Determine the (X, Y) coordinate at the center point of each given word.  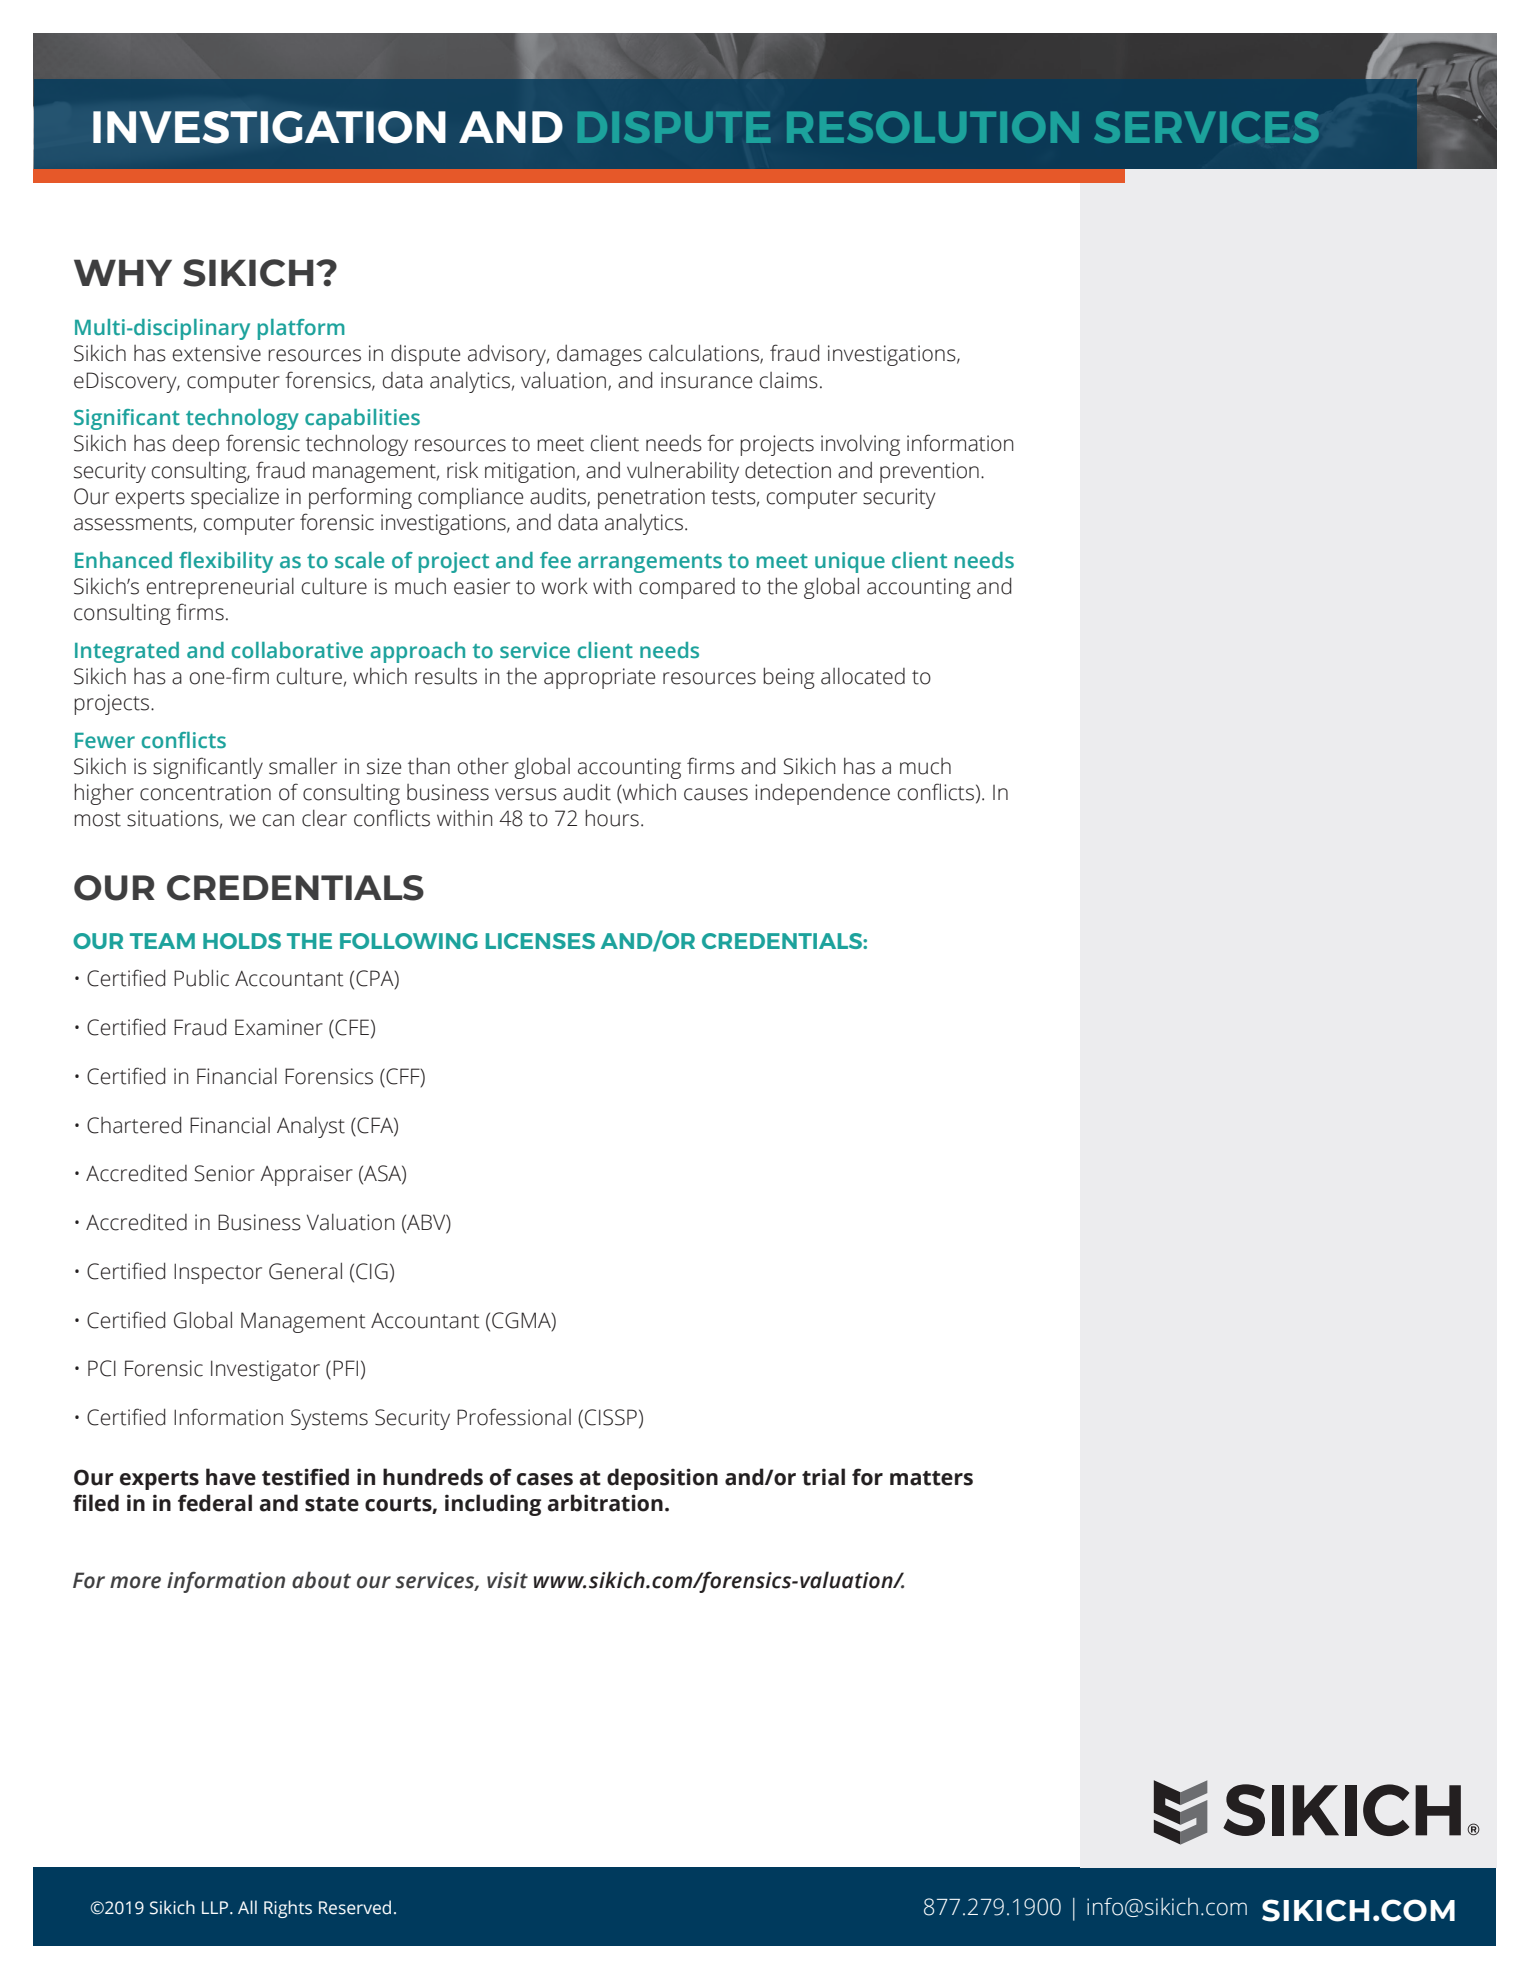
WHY (123, 272)
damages (599, 355)
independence (822, 794)
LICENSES (540, 941)
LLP (216, 1907)
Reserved (355, 1907)
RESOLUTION (933, 127)
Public (201, 978)
